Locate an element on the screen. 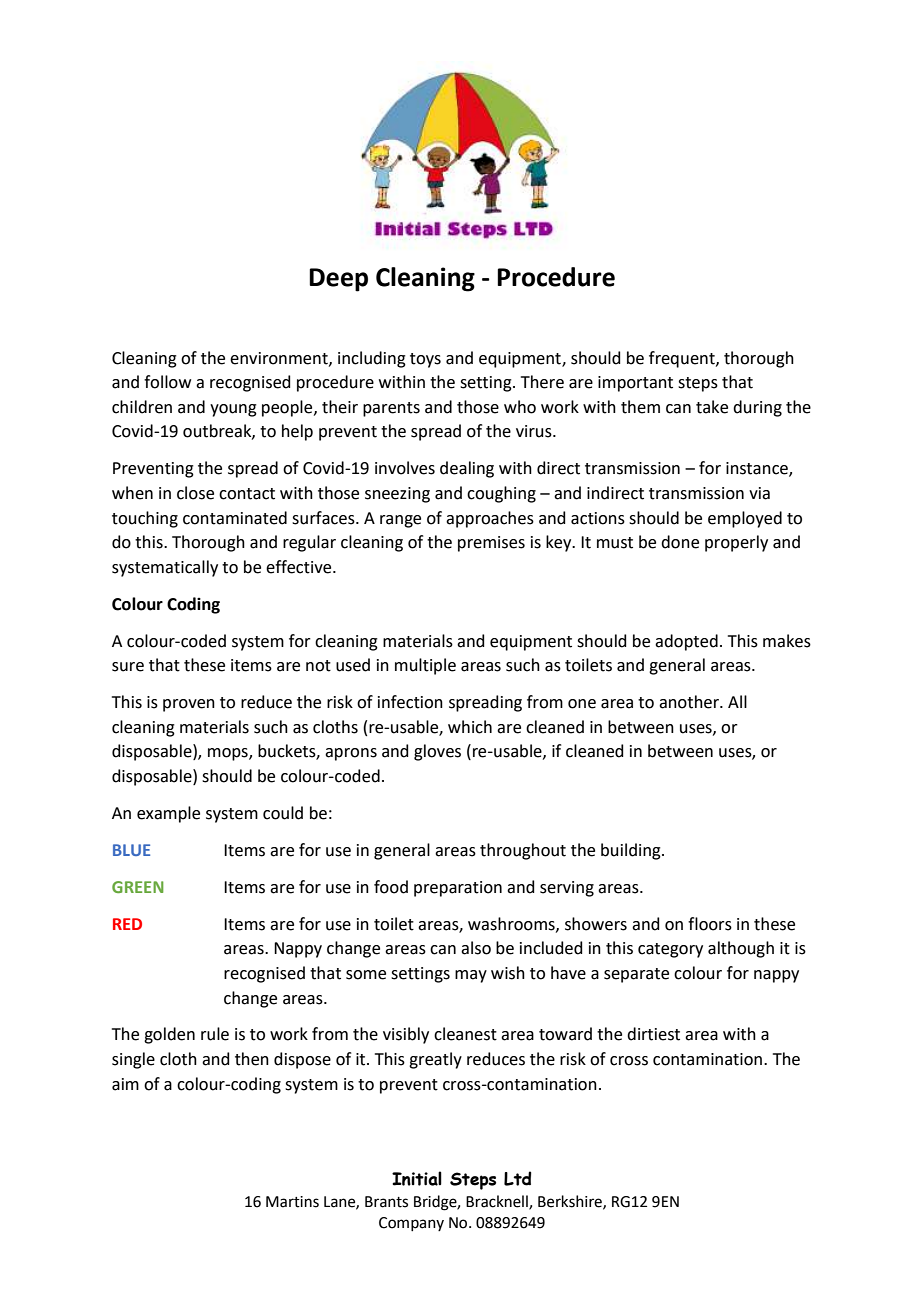 This screenshot has height=1308, width=924. Ltd is located at coordinates (518, 1178).
